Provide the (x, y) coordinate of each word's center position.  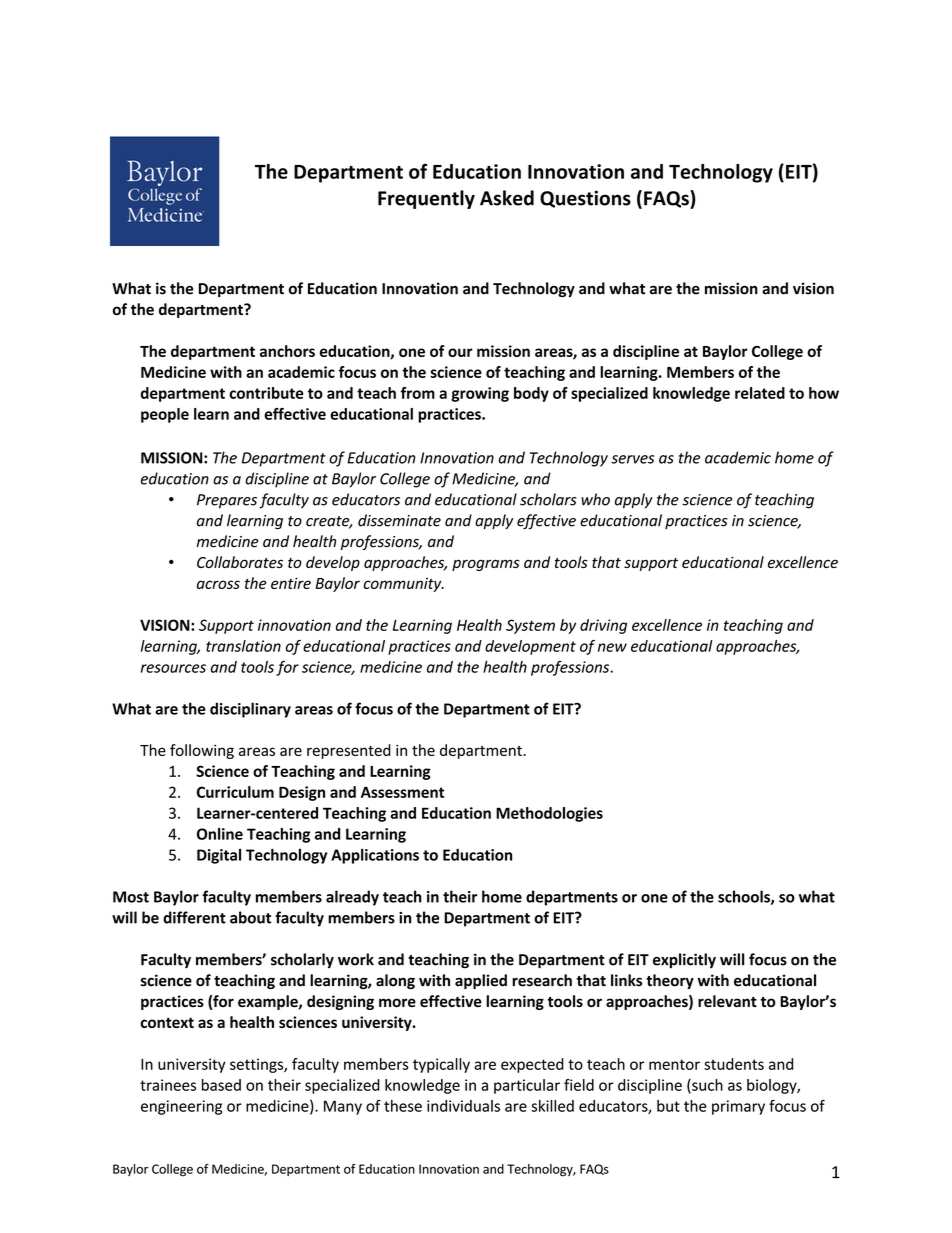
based (221, 1085)
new (612, 647)
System (530, 626)
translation (243, 646)
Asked (507, 198)
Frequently (426, 199)
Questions (585, 199)
